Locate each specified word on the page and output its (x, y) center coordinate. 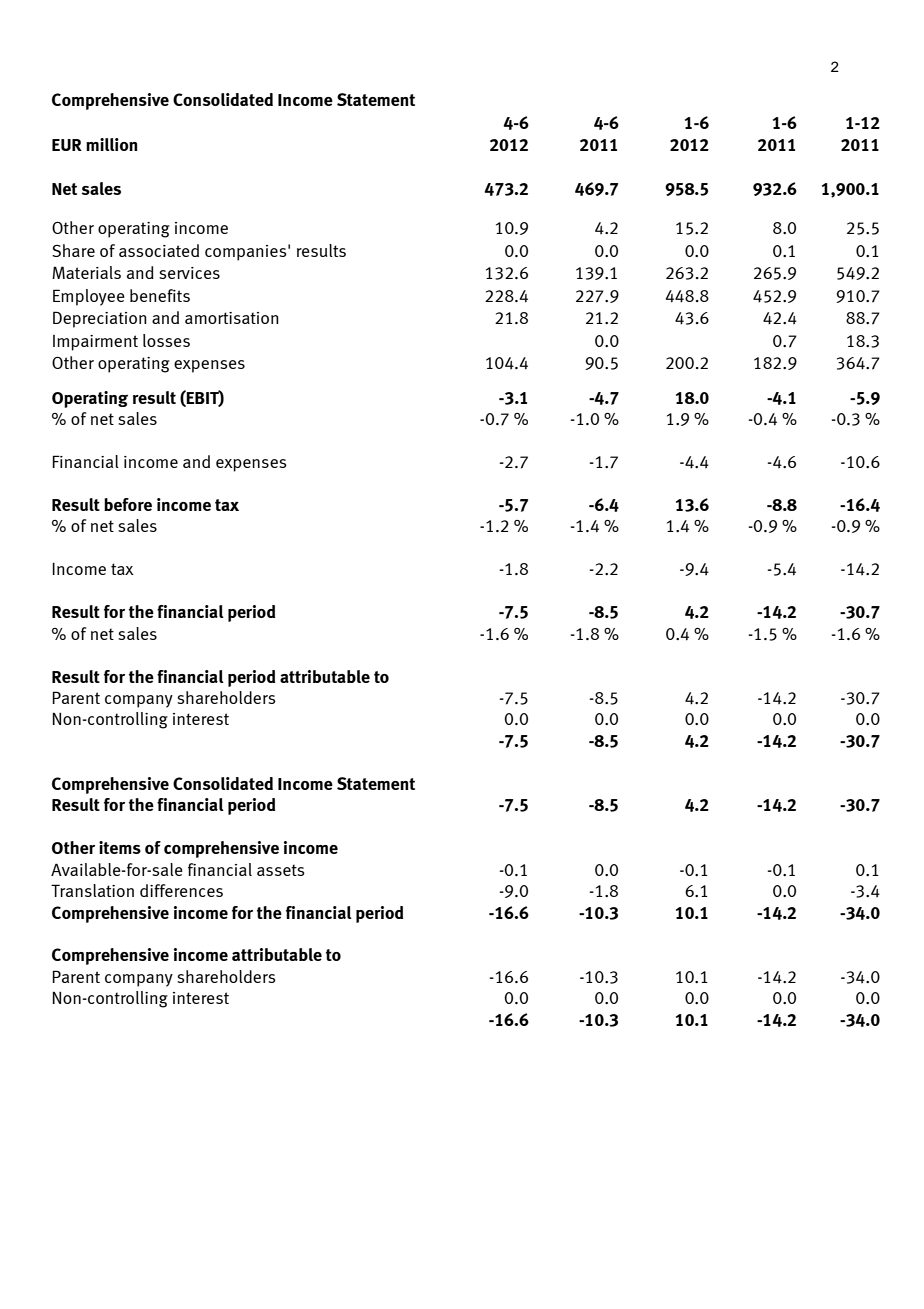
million (111, 144)
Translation (92, 890)
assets (281, 870)
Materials (86, 272)
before (128, 504)
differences (181, 890)
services (189, 273)
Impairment (95, 343)
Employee (89, 297)
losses (166, 340)
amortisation (232, 318)
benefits (160, 295)
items (120, 847)
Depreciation (100, 319)
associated (159, 250)
